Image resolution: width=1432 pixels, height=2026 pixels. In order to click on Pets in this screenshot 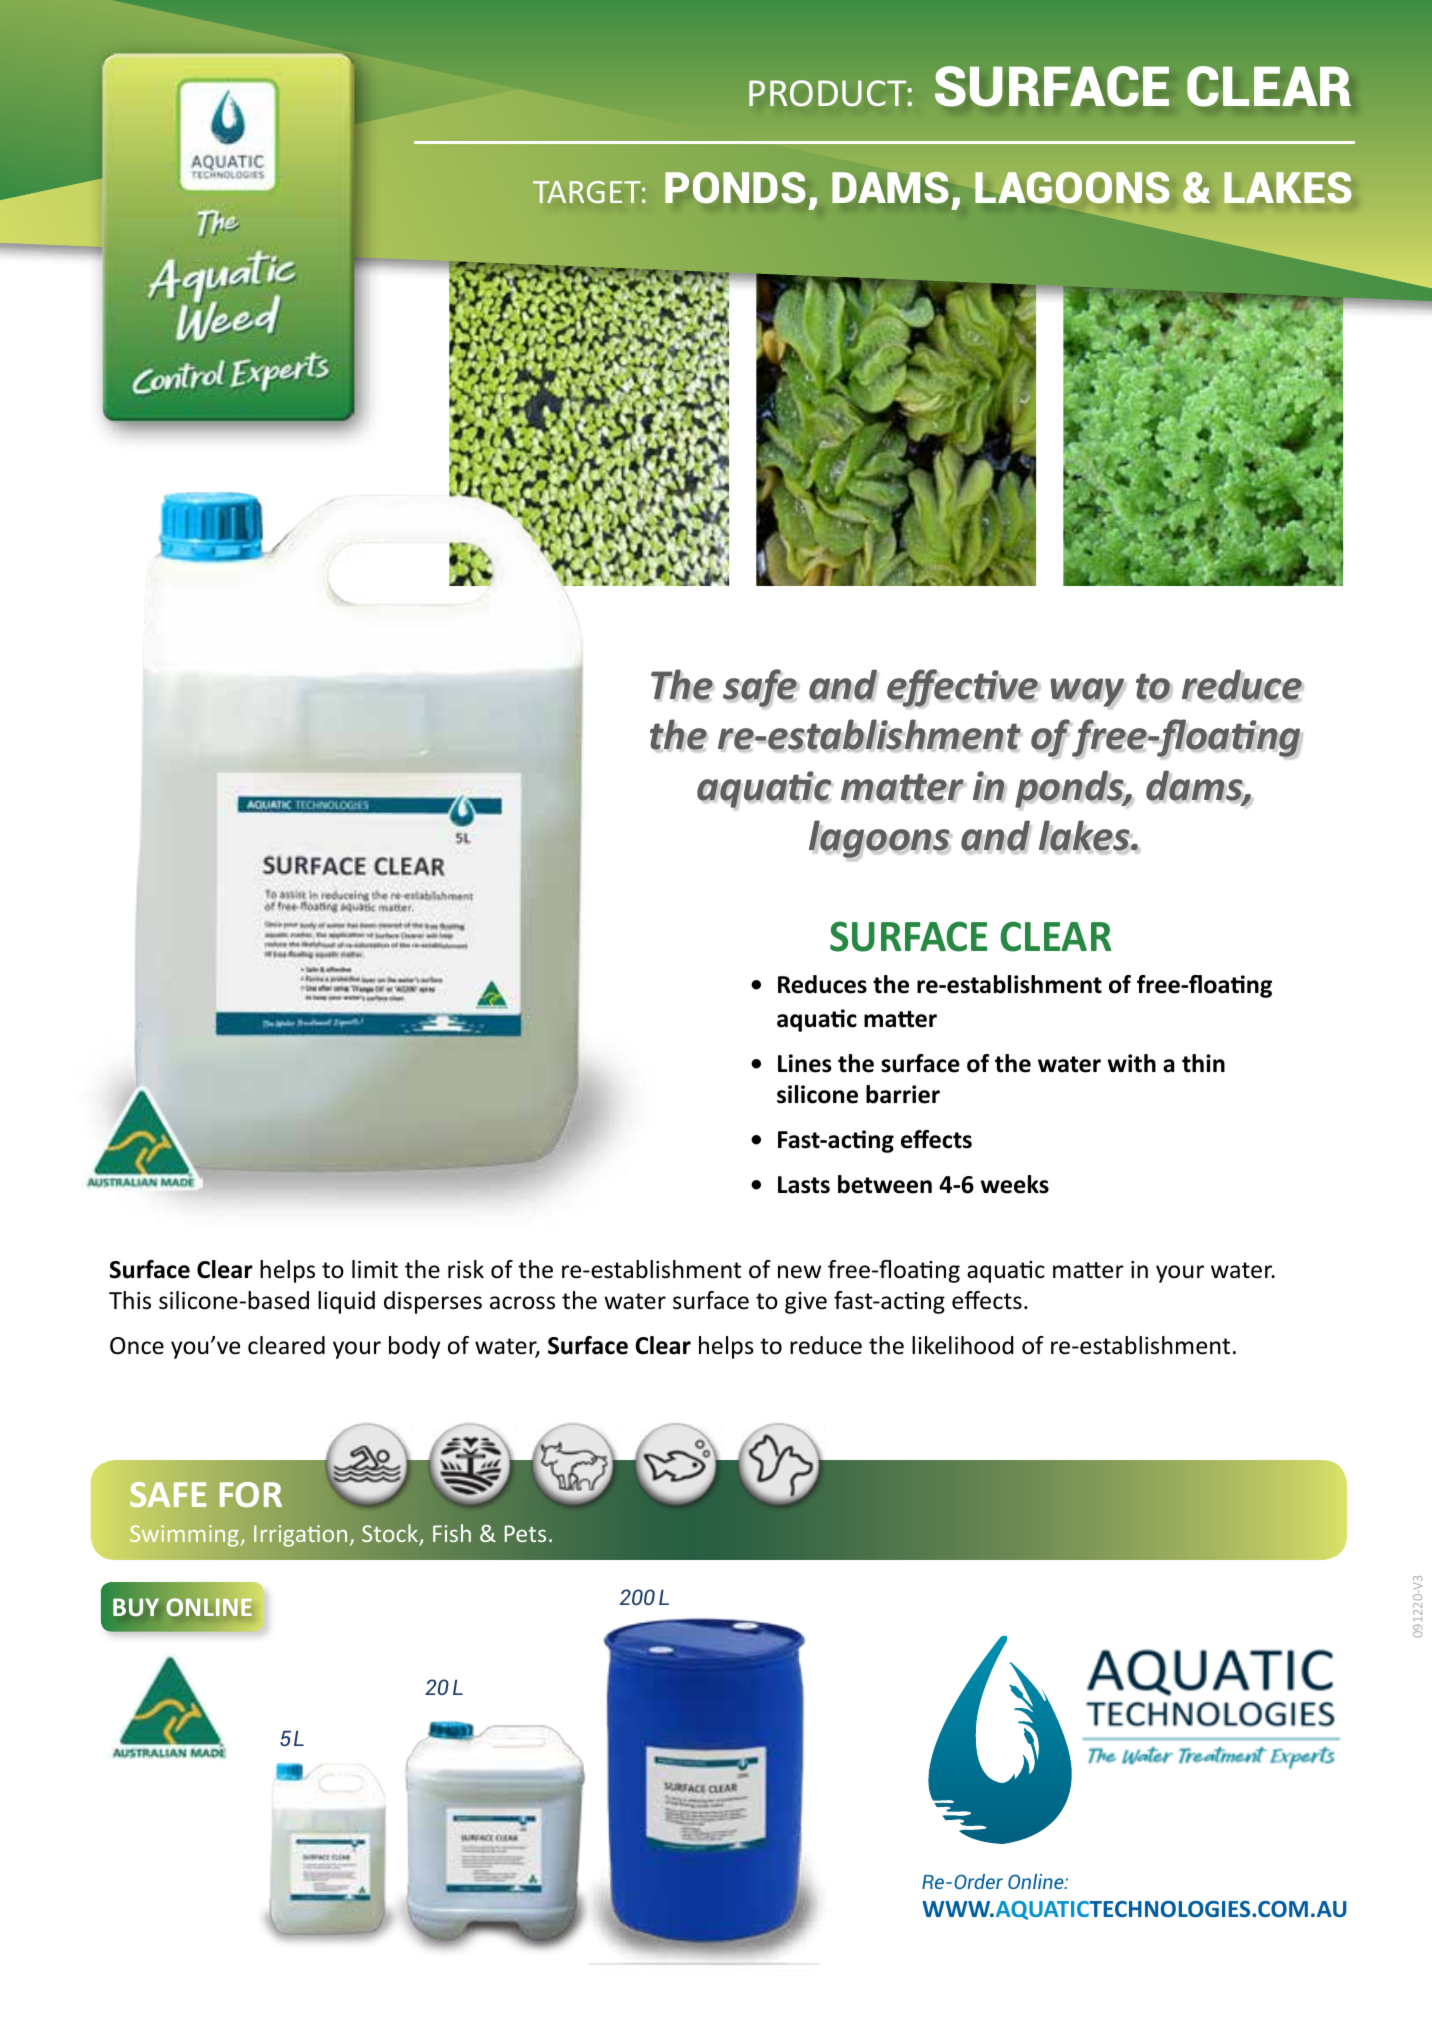, I will do `click(525, 1533)`.
